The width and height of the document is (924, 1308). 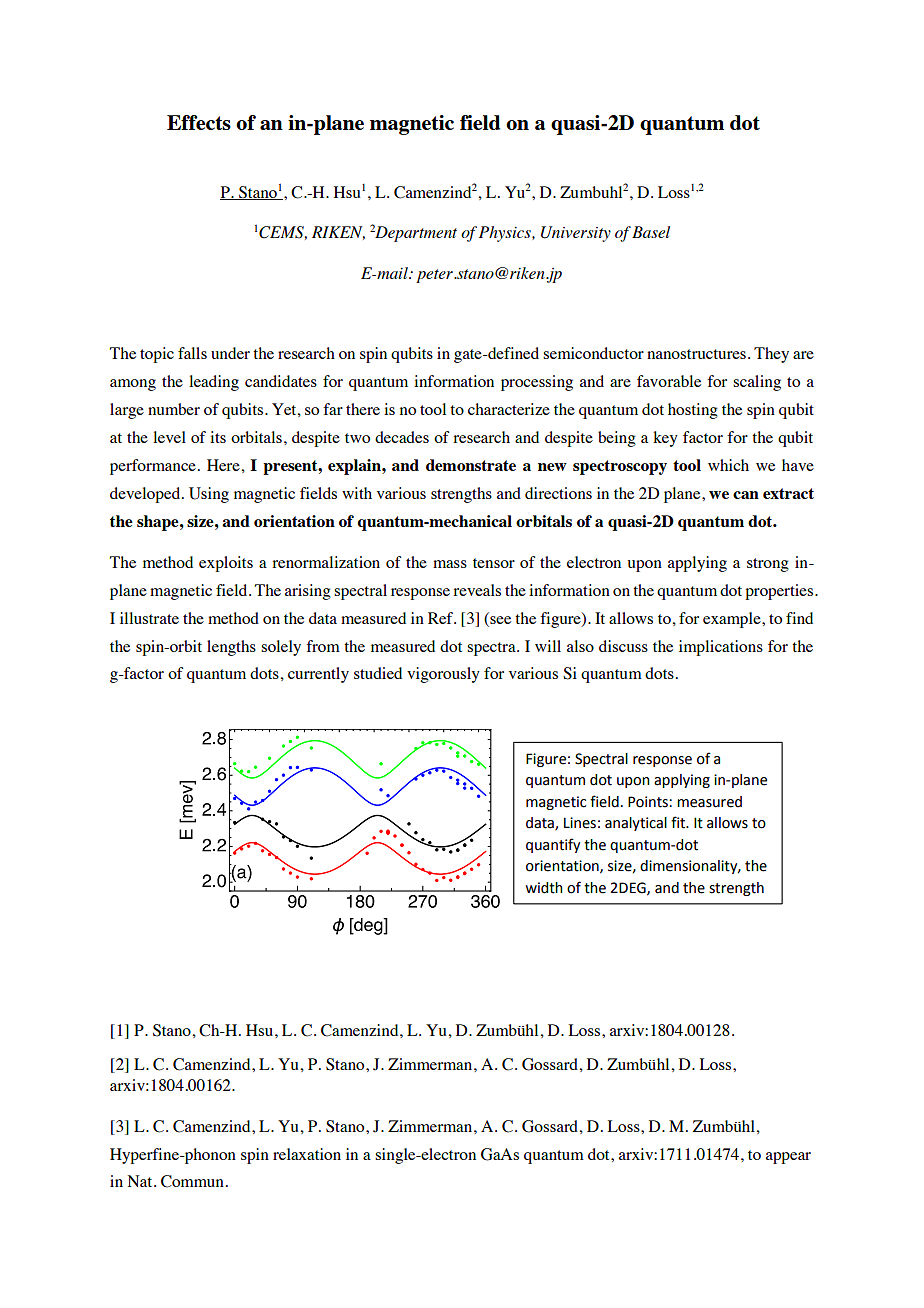 What do you see at coordinates (651, 232) in the document?
I see `Basel` at bounding box center [651, 232].
